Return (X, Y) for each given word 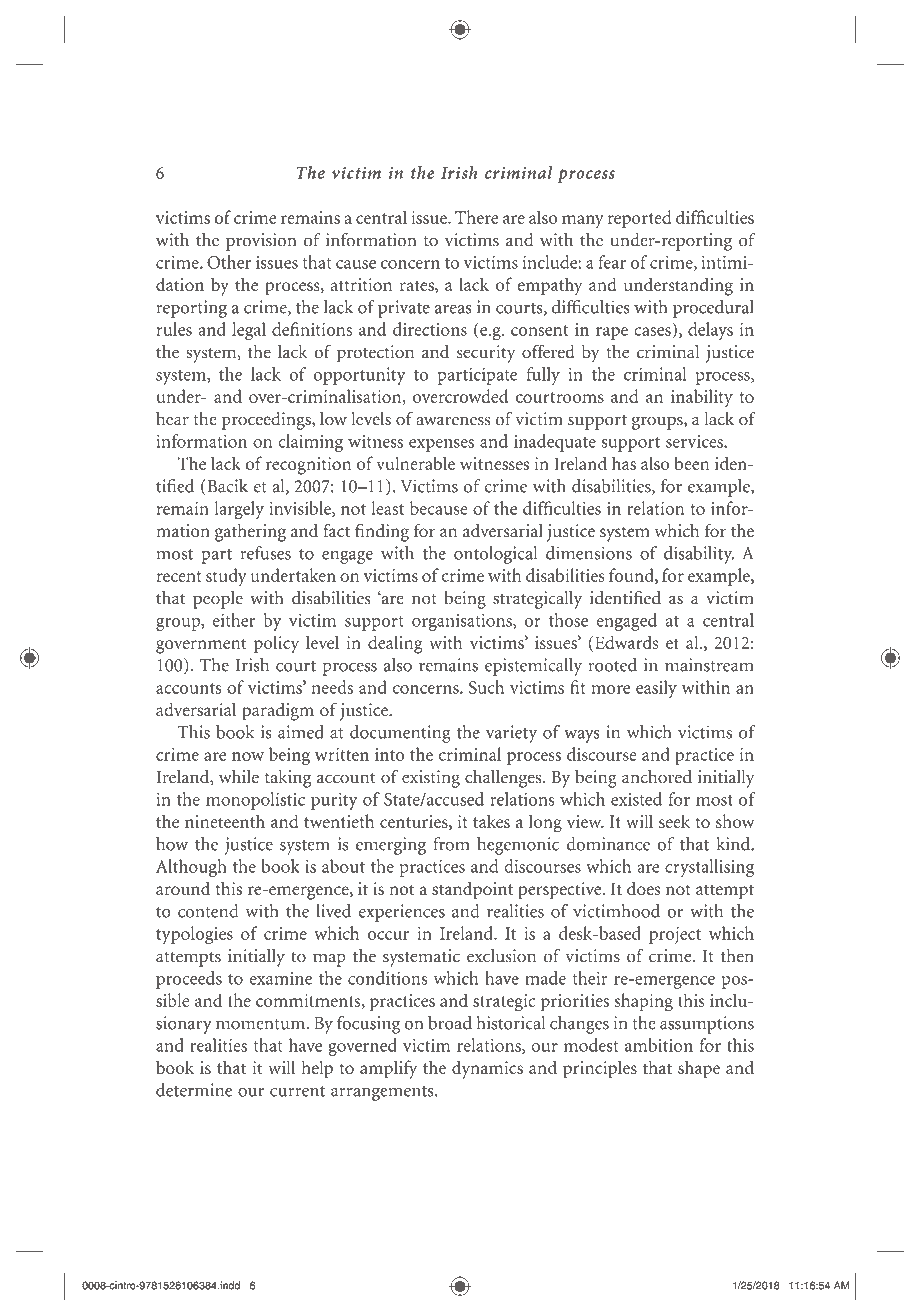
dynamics (487, 1069)
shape (699, 1069)
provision (261, 242)
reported (639, 219)
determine (194, 1090)
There (476, 217)
